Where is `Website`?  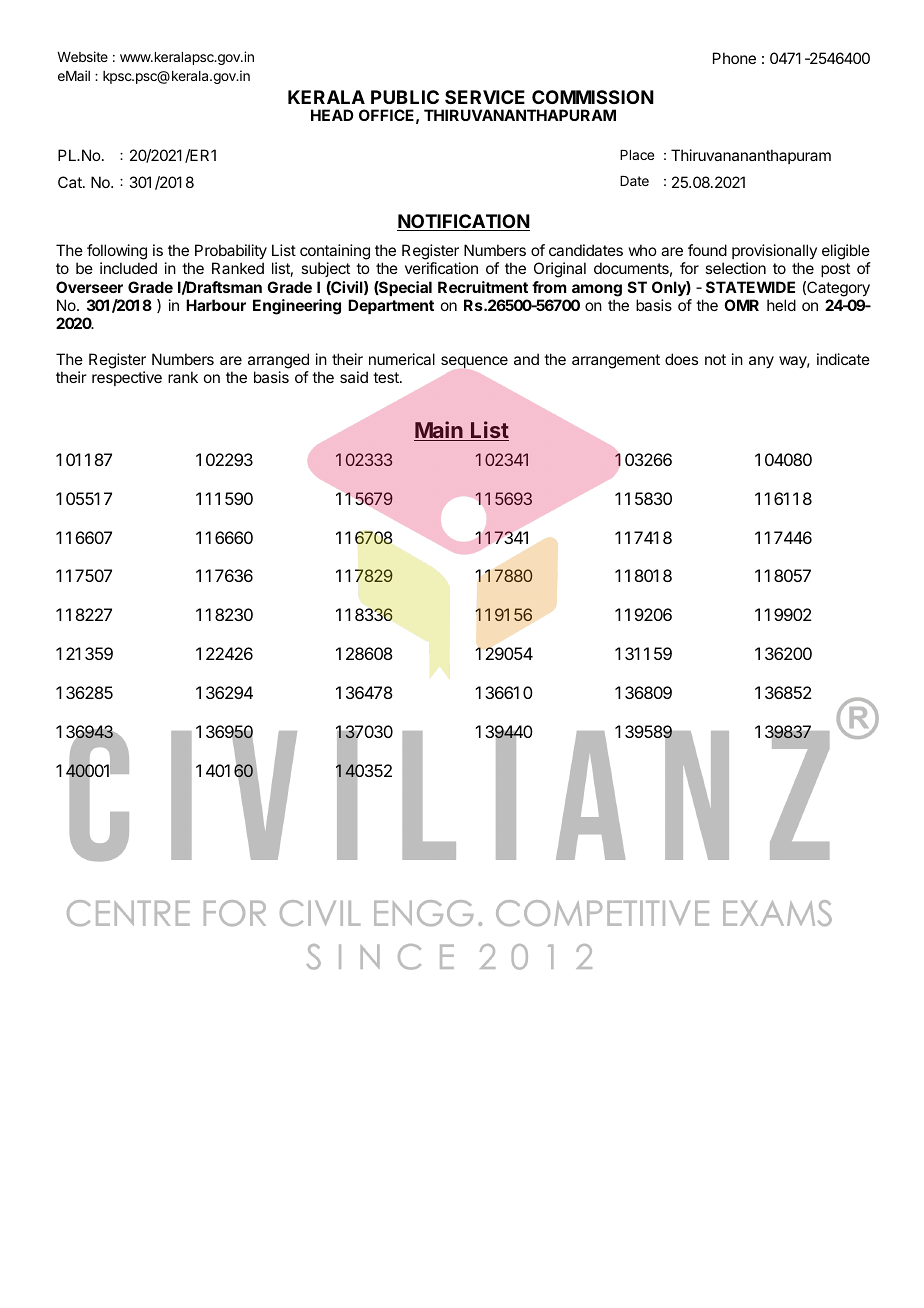
Website is located at coordinates (82, 56).
